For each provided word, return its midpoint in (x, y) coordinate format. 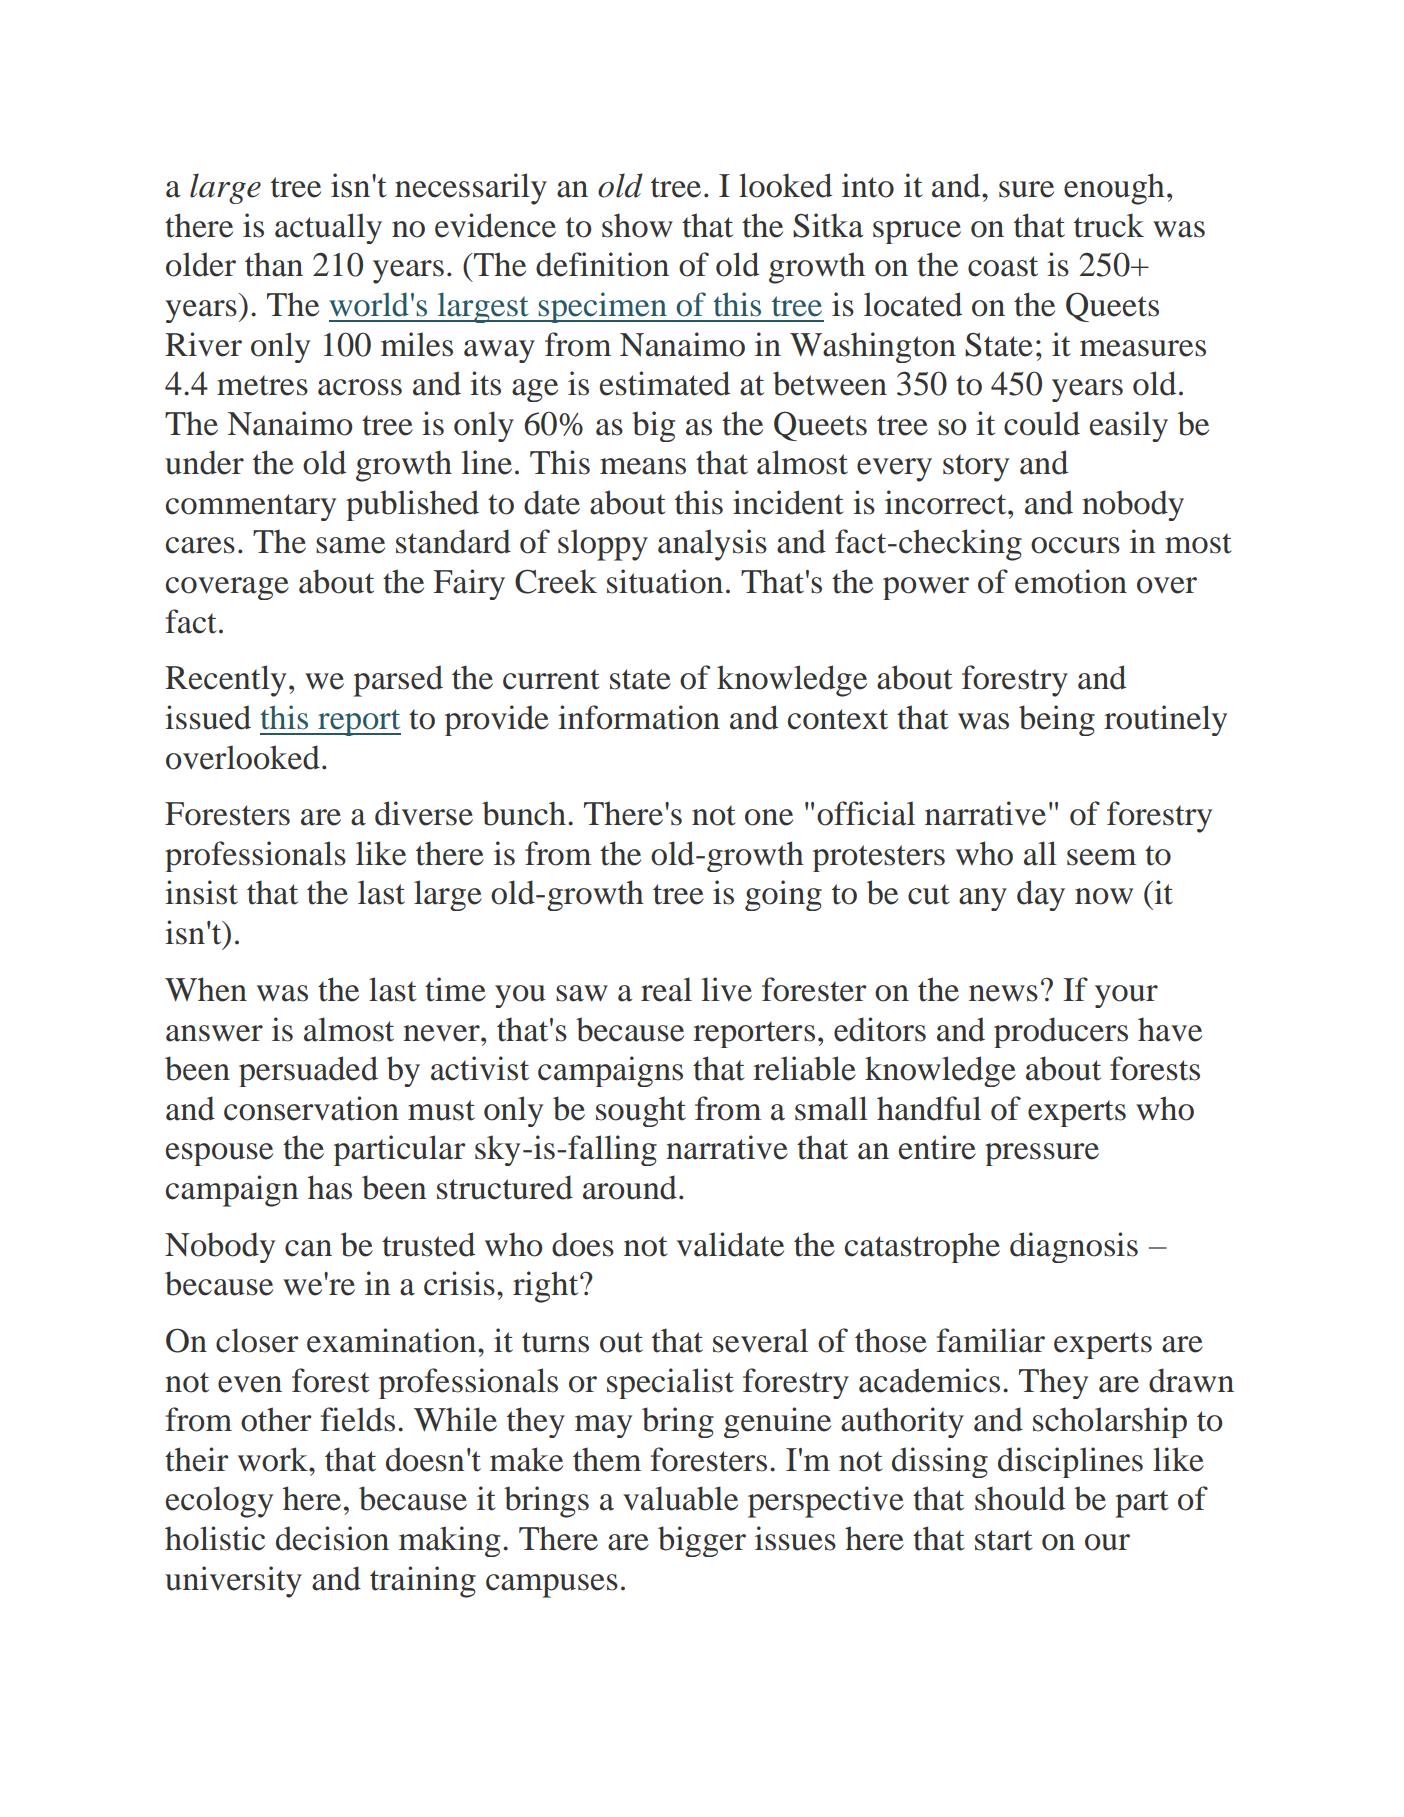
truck (1109, 225)
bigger (702, 1541)
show (637, 225)
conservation (311, 1108)
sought (641, 1111)
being (1057, 720)
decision (332, 1538)
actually (328, 228)
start (1004, 1540)
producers (1061, 1032)
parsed (398, 681)
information (639, 717)
